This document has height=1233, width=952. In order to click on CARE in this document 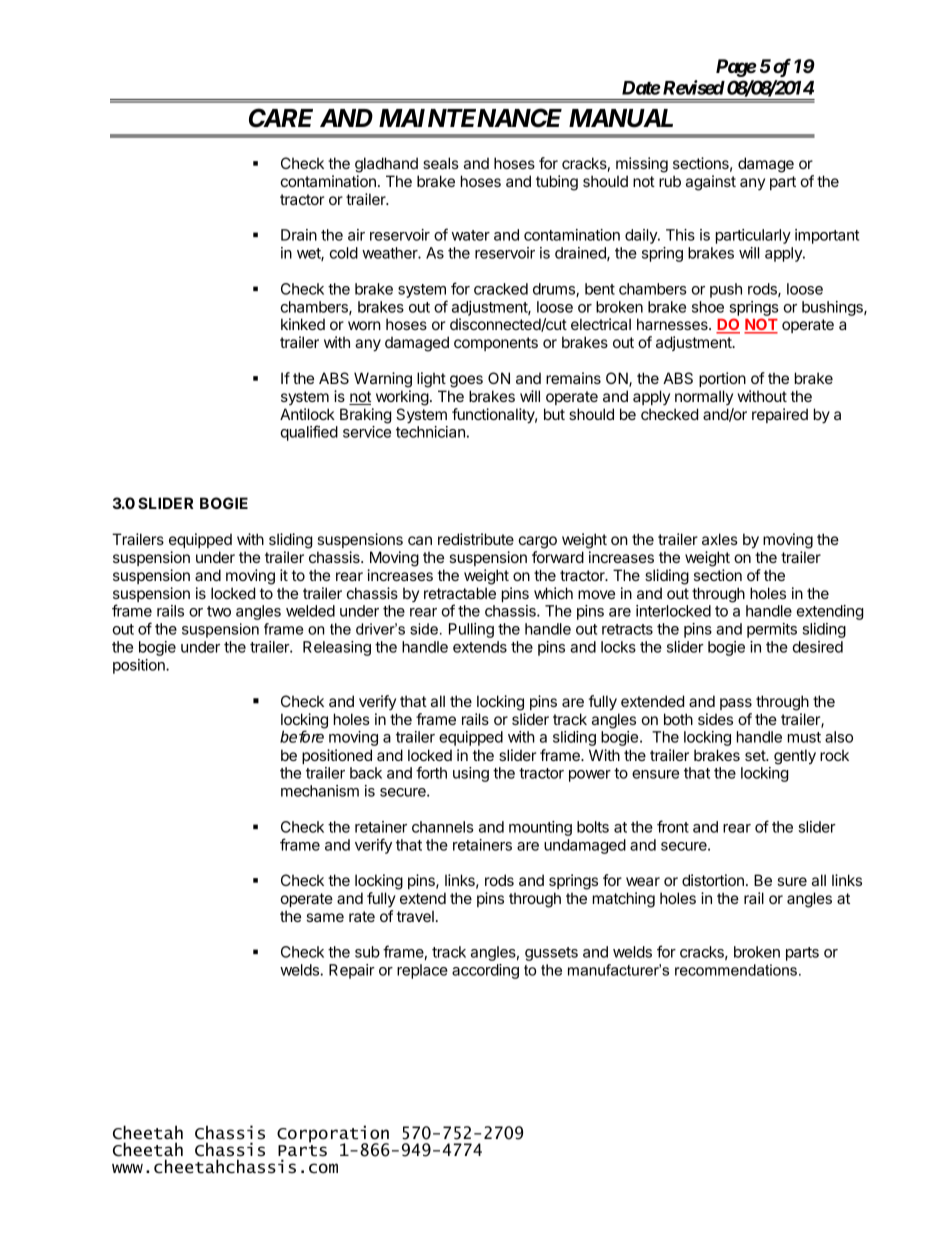, I will do `click(281, 118)`.
